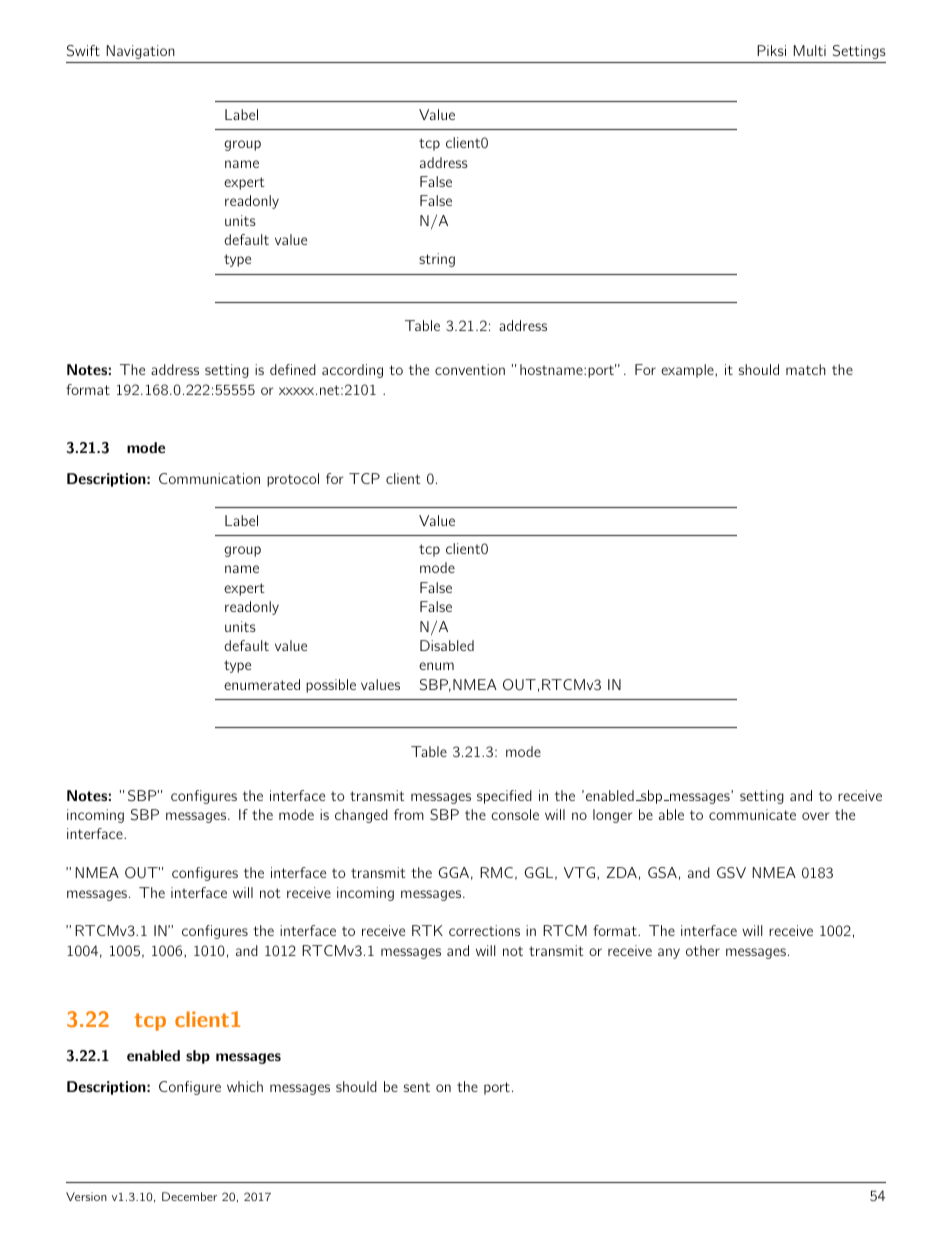 This screenshot has height=1233, width=952. I want to click on Multi, so click(810, 50).
